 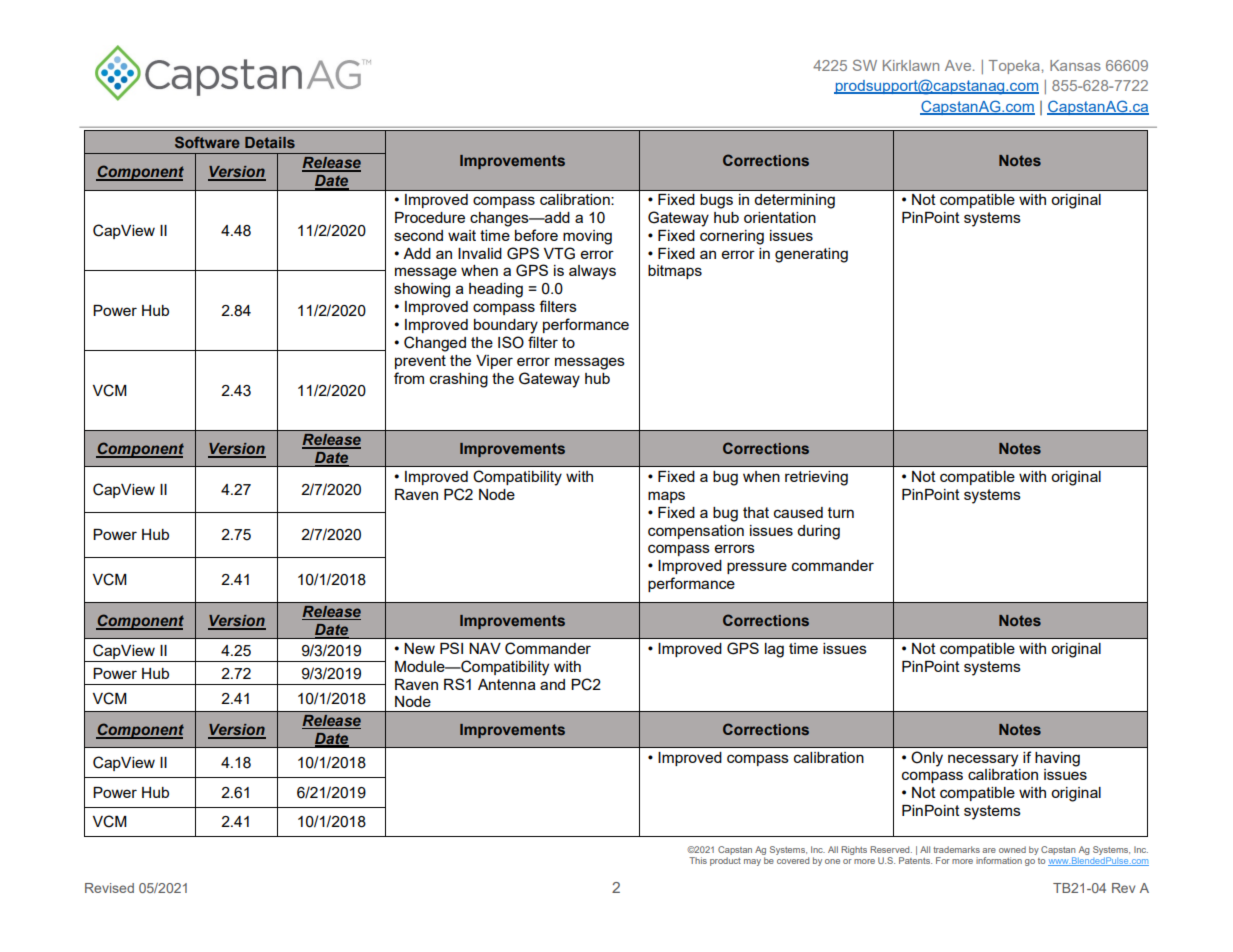 What do you see at coordinates (698, 860) in the screenshot?
I see `This` at bounding box center [698, 860].
